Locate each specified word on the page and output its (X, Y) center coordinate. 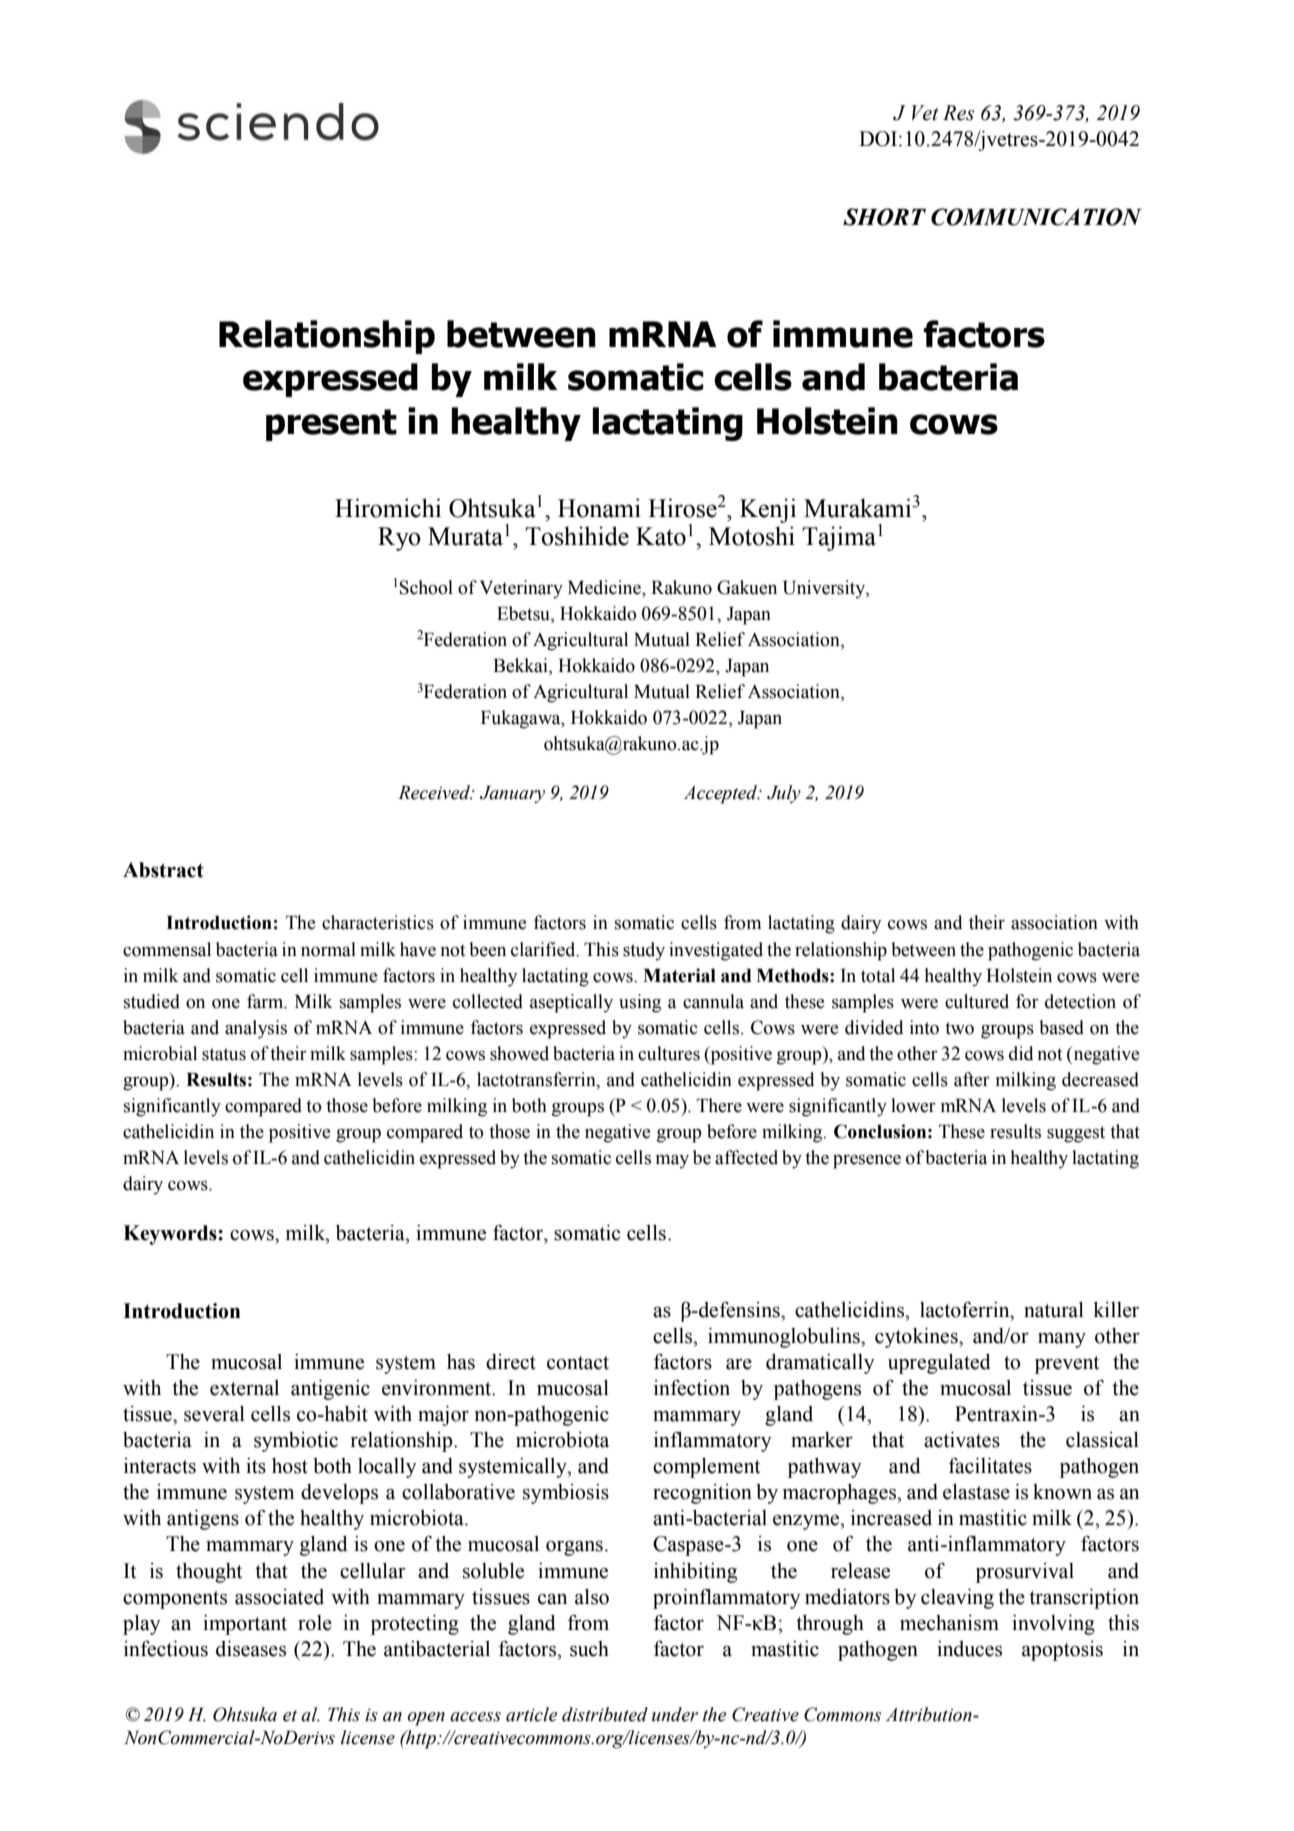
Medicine (605, 587)
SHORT (884, 217)
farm (266, 1001)
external (244, 1388)
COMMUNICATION (1036, 217)
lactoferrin (966, 1310)
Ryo (399, 539)
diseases (251, 1649)
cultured (977, 1001)
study (644, 951)
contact (578, 1363)
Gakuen (747, 587)
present (331, 425)
